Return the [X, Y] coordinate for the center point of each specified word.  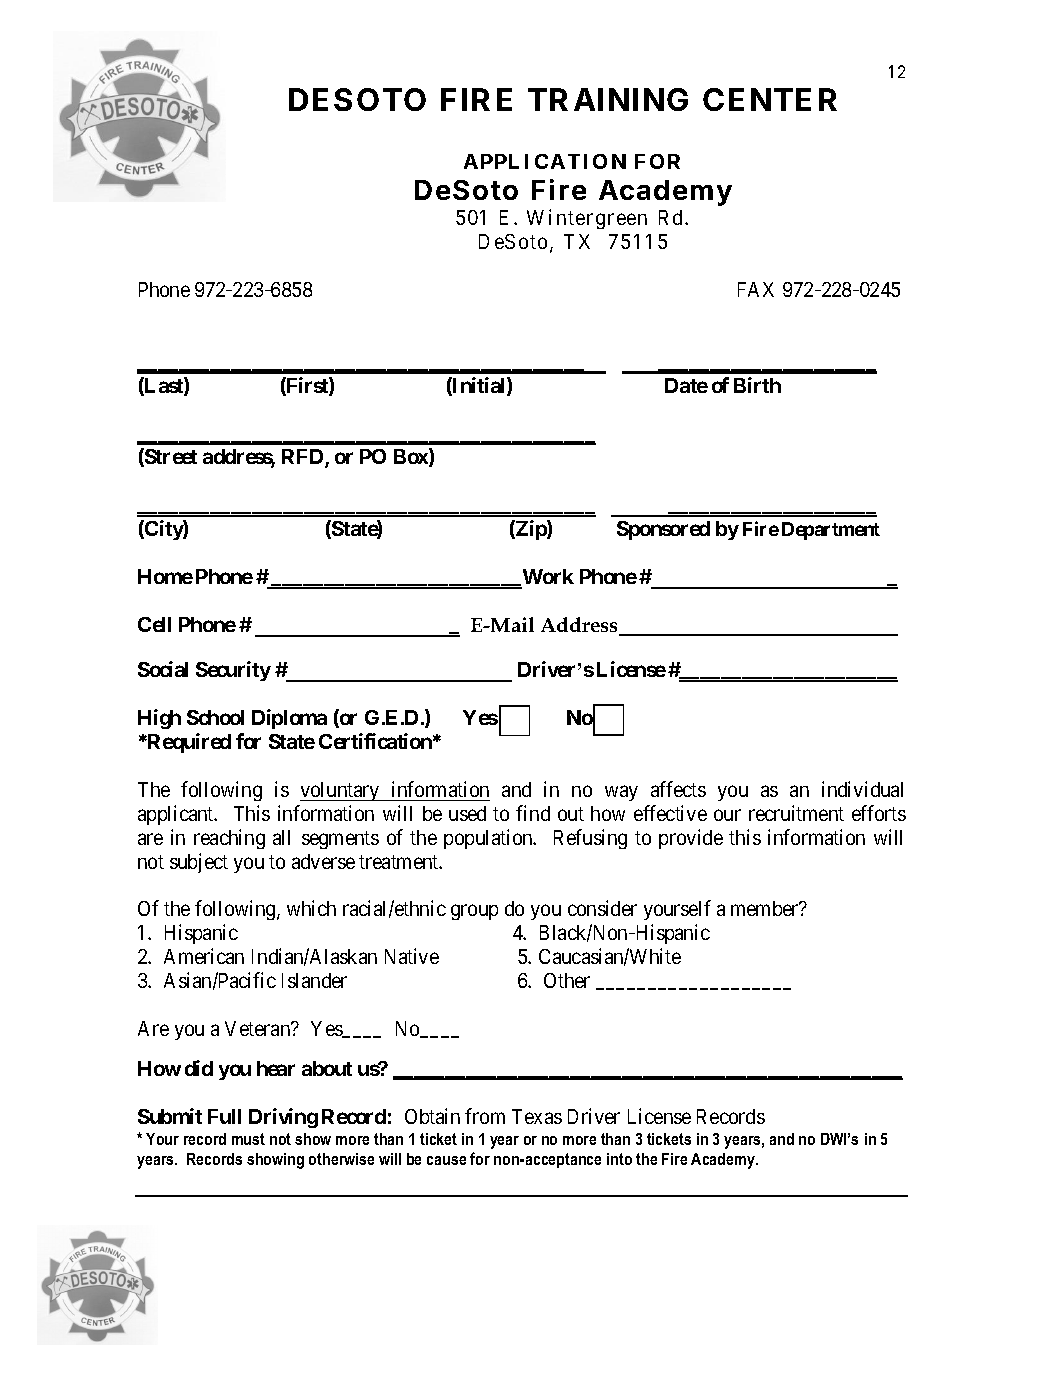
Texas [537, 1116]
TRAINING [608, 99]
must [248, 1139]
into [619, 1159]
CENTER [770, 99]
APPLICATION [545, 161]
